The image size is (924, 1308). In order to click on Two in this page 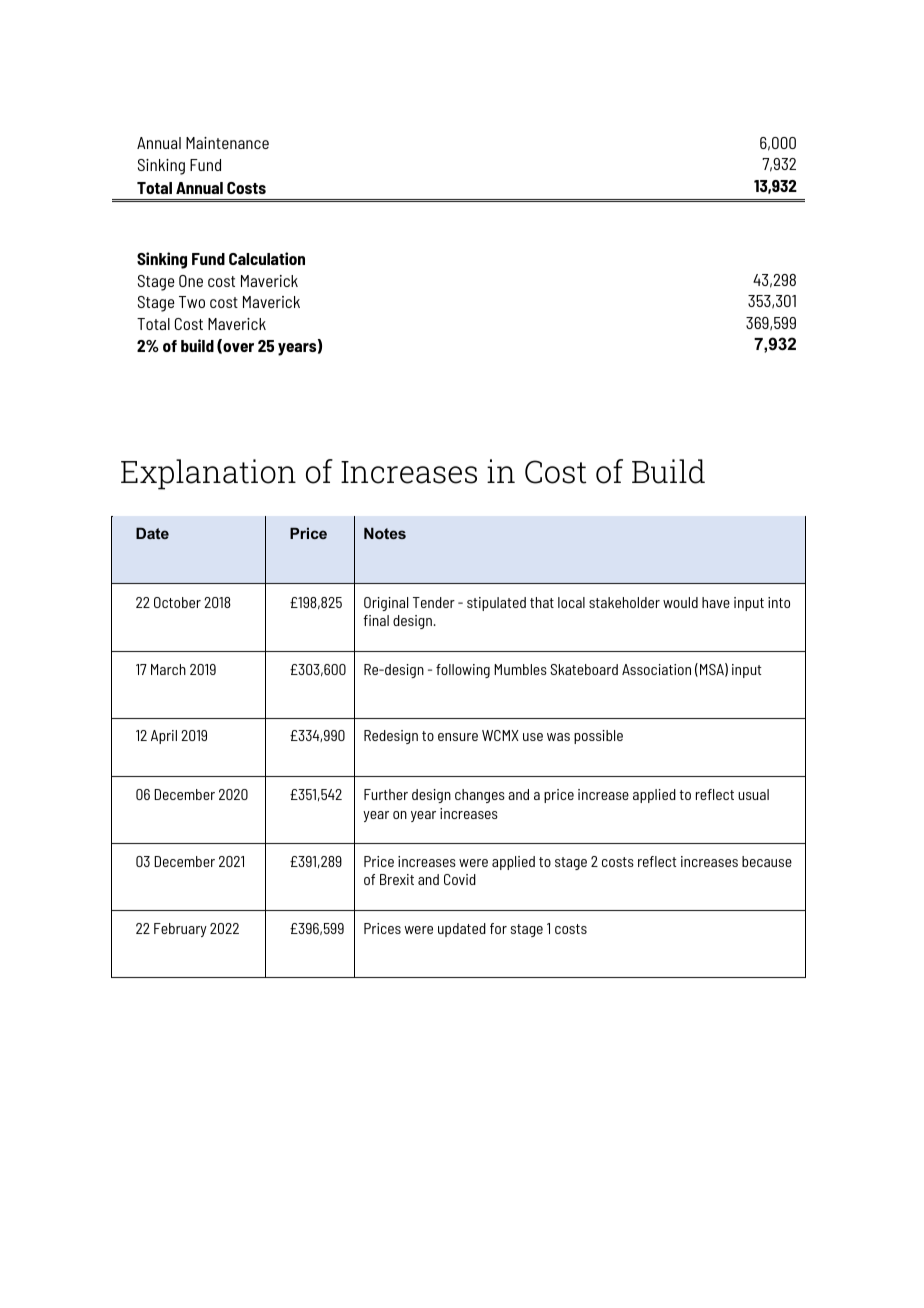, I will do `click(192, 302)`.
